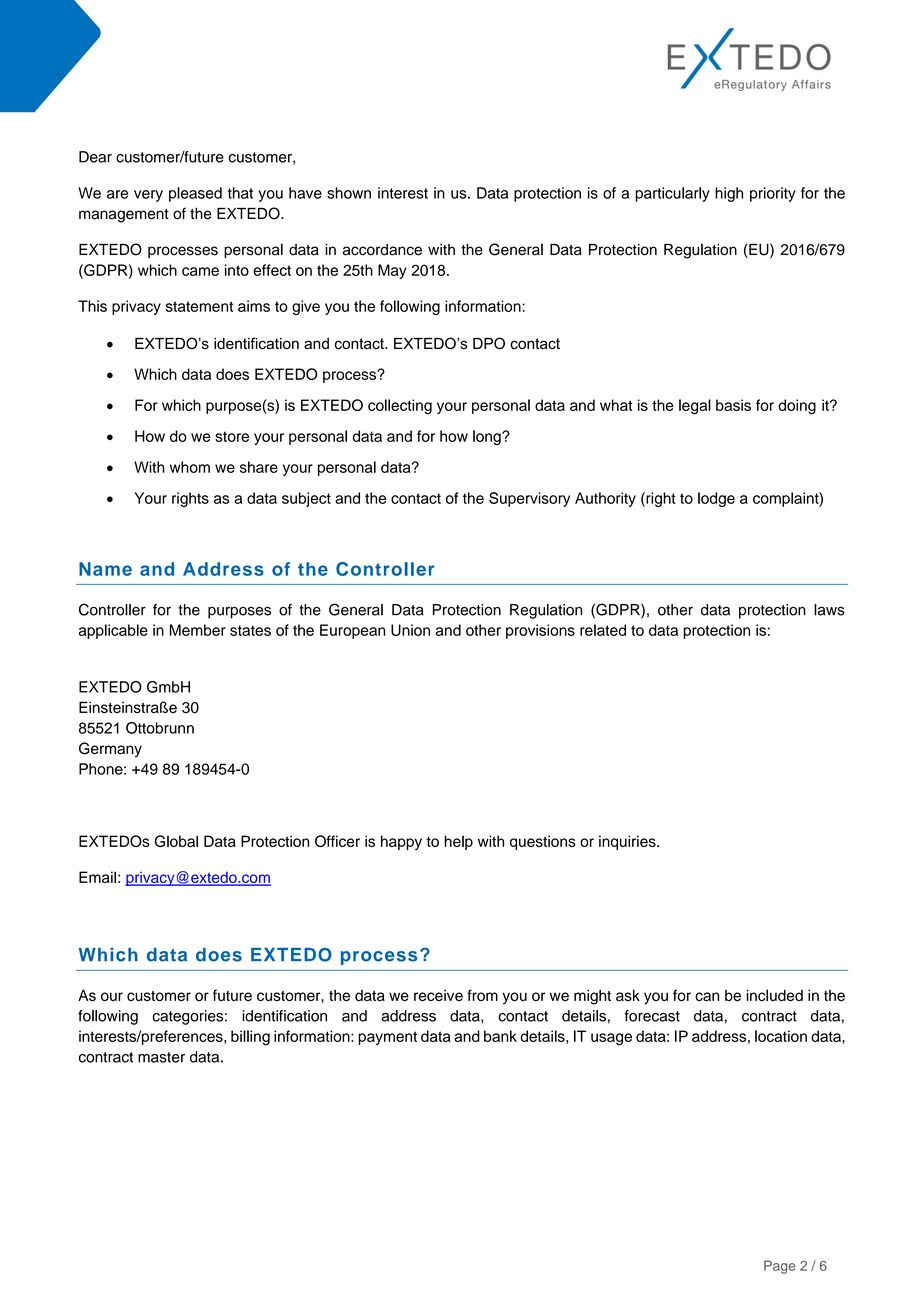  I want to click on high, so click(729, 194).
